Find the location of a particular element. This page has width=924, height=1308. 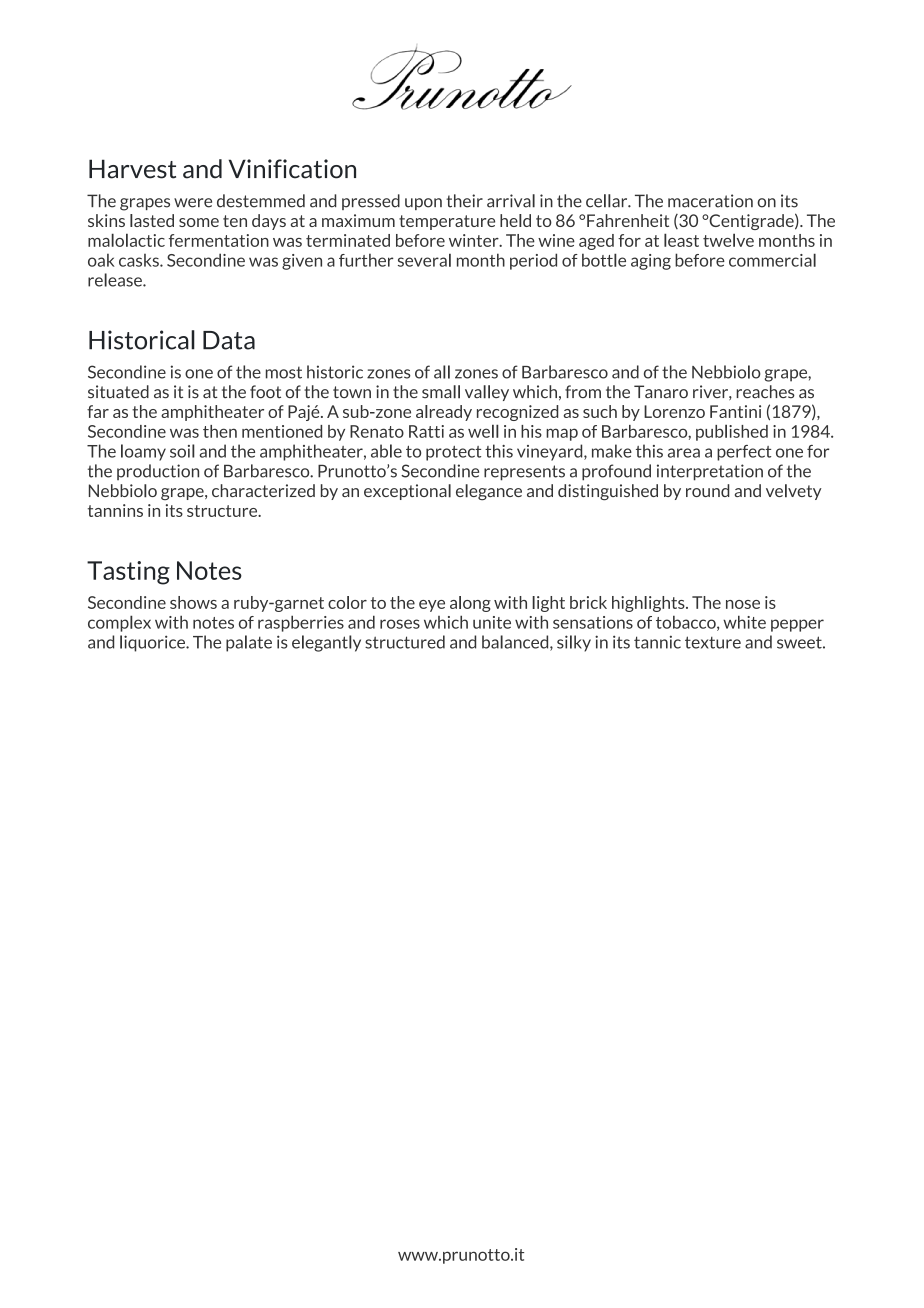

roses is located at coordinates (400, 624).
